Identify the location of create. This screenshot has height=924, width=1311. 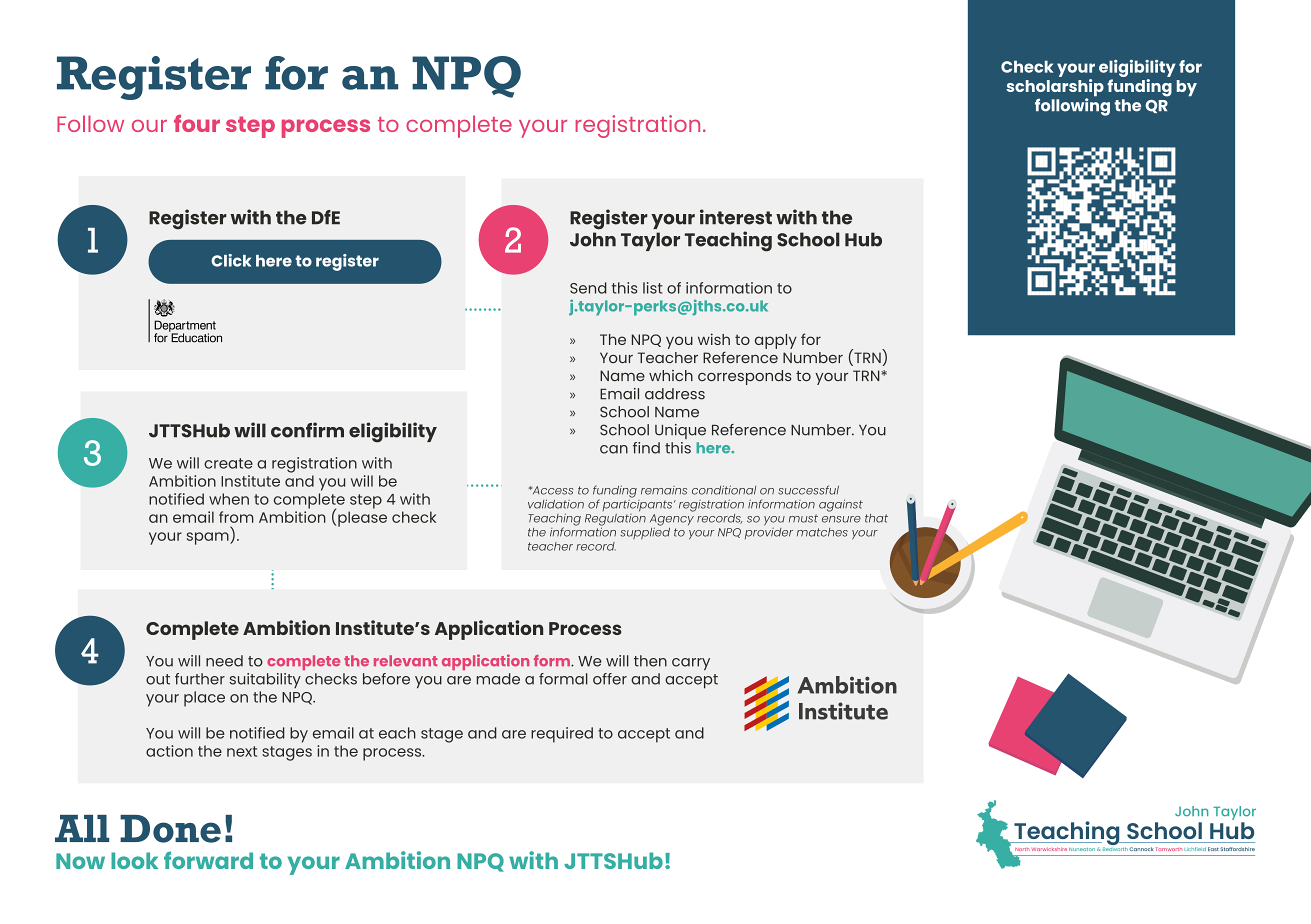
(228, 463).
